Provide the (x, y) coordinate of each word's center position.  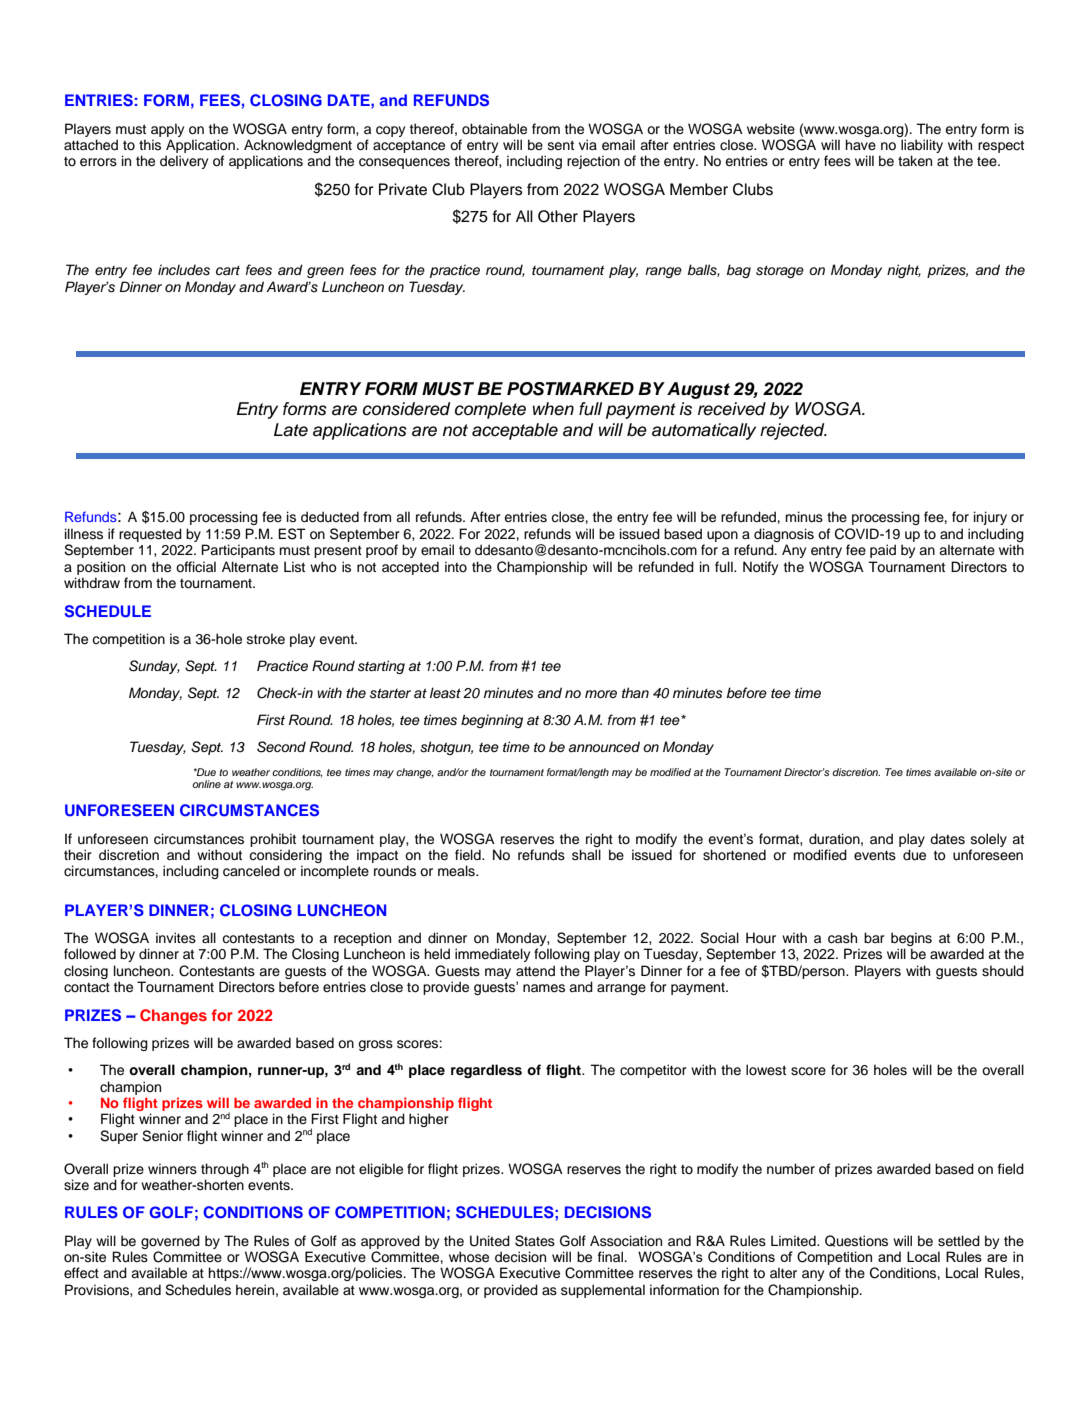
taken (915, 161)
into (456, 566)
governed (170, 1242)
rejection (593, 162)
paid (883, 551)
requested (150, 535)
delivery (184, 162)
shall (586, 855)
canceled (251, 871)
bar (874, 937)
